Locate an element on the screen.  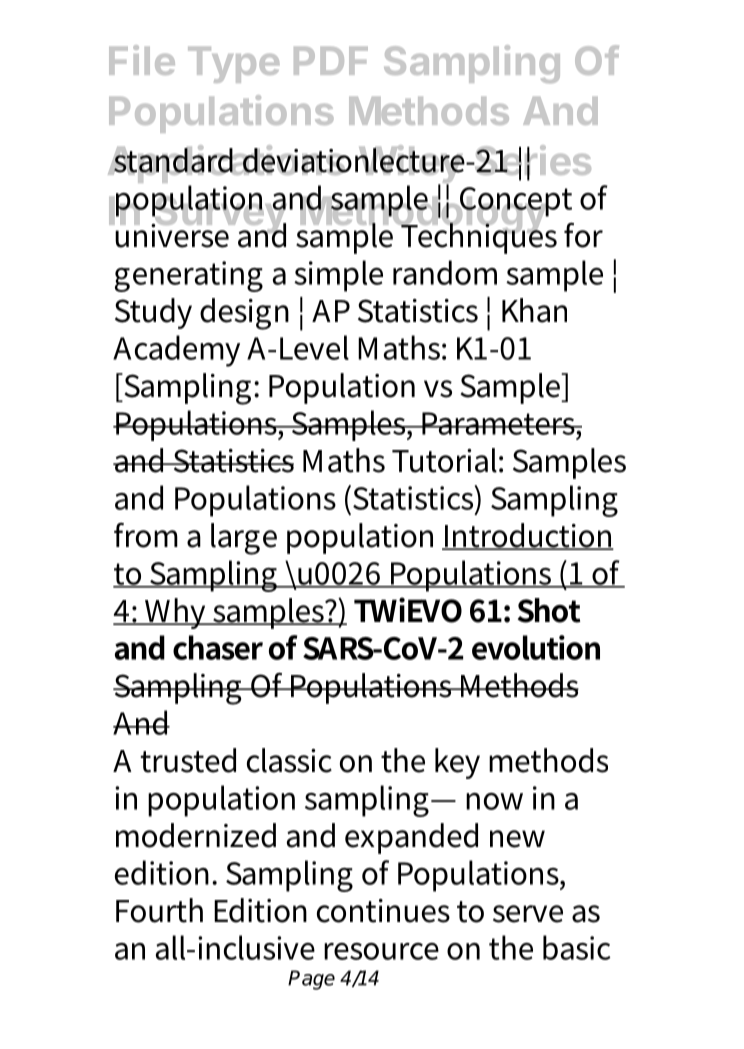
trusted is located at coordinates (188, 760).
